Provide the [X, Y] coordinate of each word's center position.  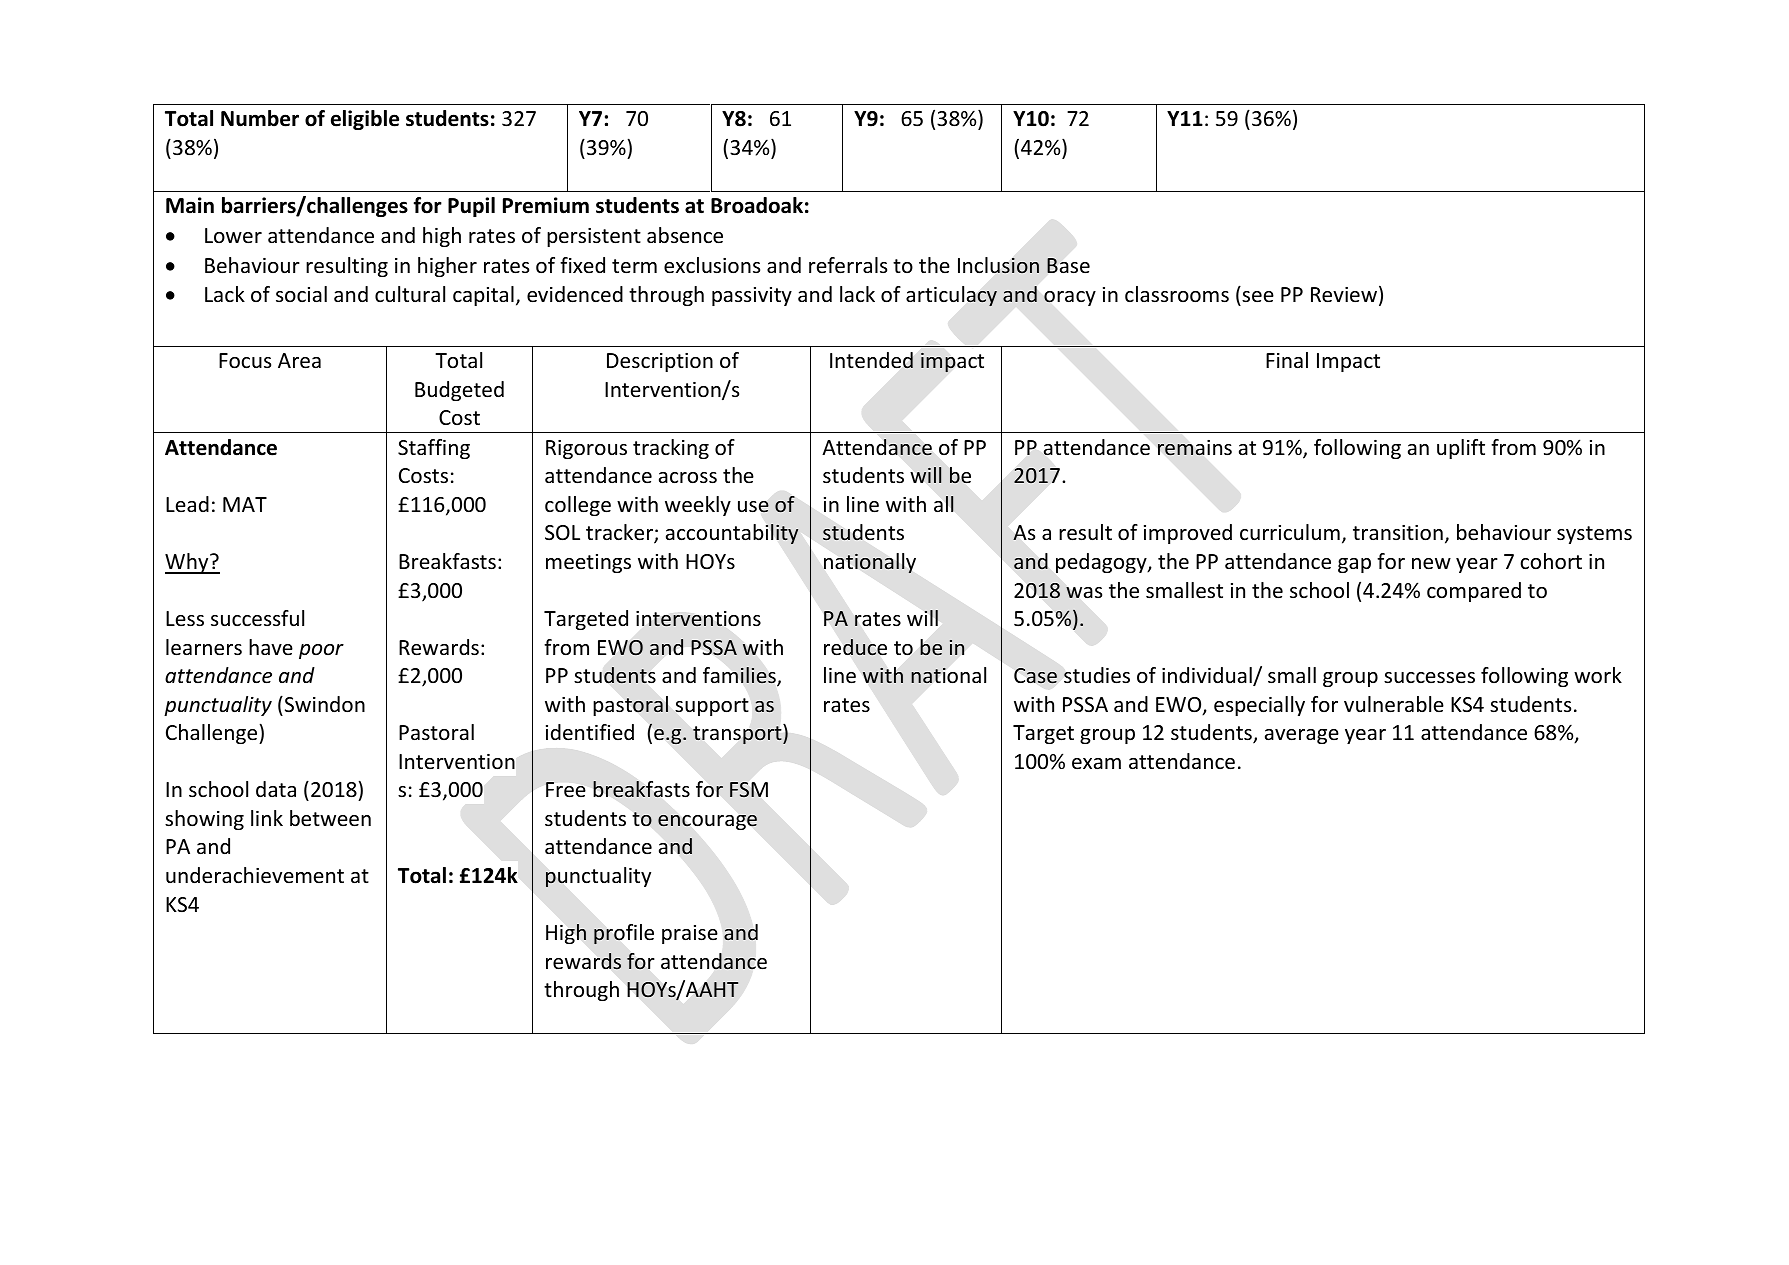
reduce [855, 647]
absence [685, 235]
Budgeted [459, 391]
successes [1429, 678]
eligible [365, 120]
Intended [871, 360]
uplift [1461, 449]
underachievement [255, 875]
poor [321, 651]
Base [1068, 266]
